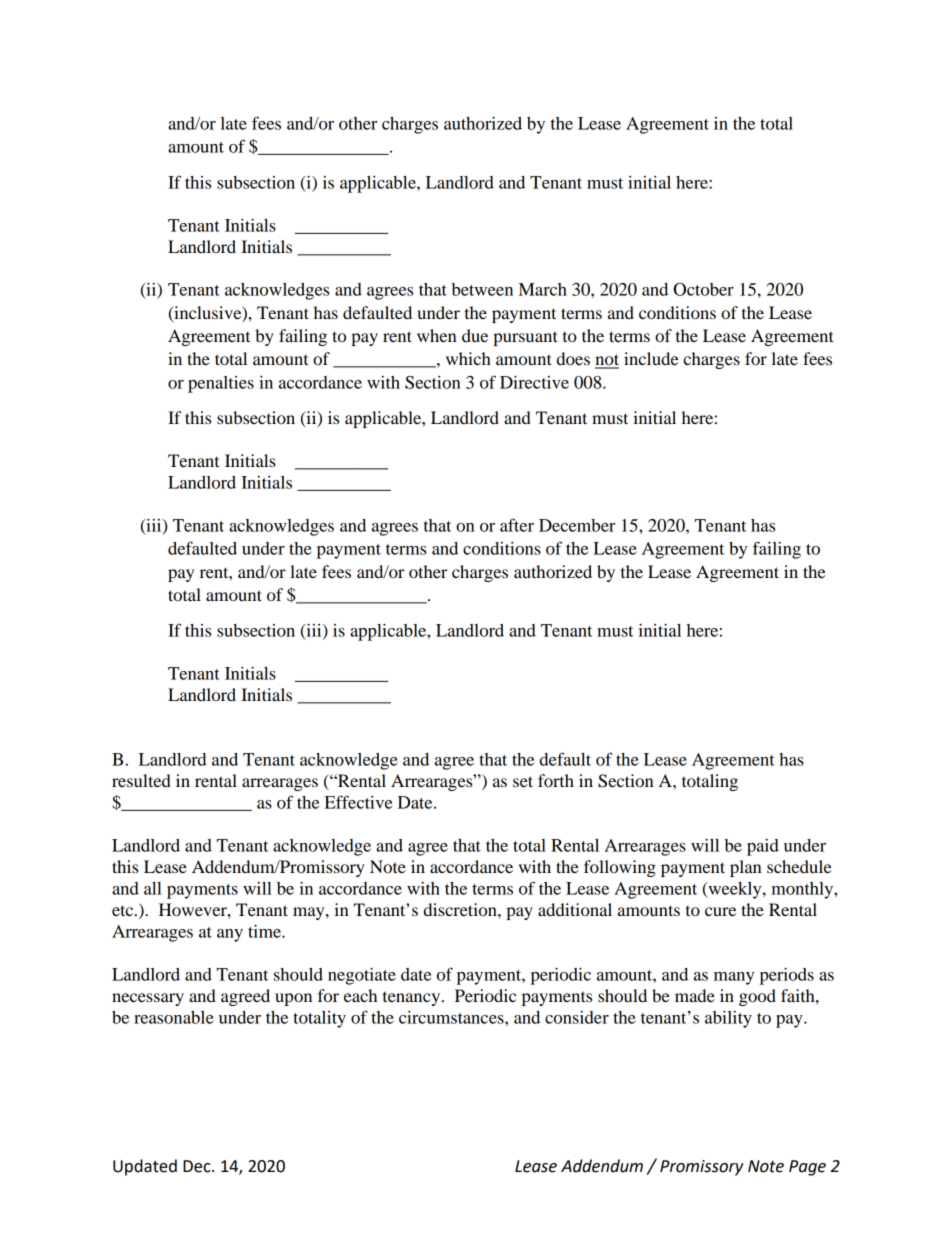 The image size is (952, 1233). Describe the element at coordinates (651, 358) in the document. I see `include` at that location.
